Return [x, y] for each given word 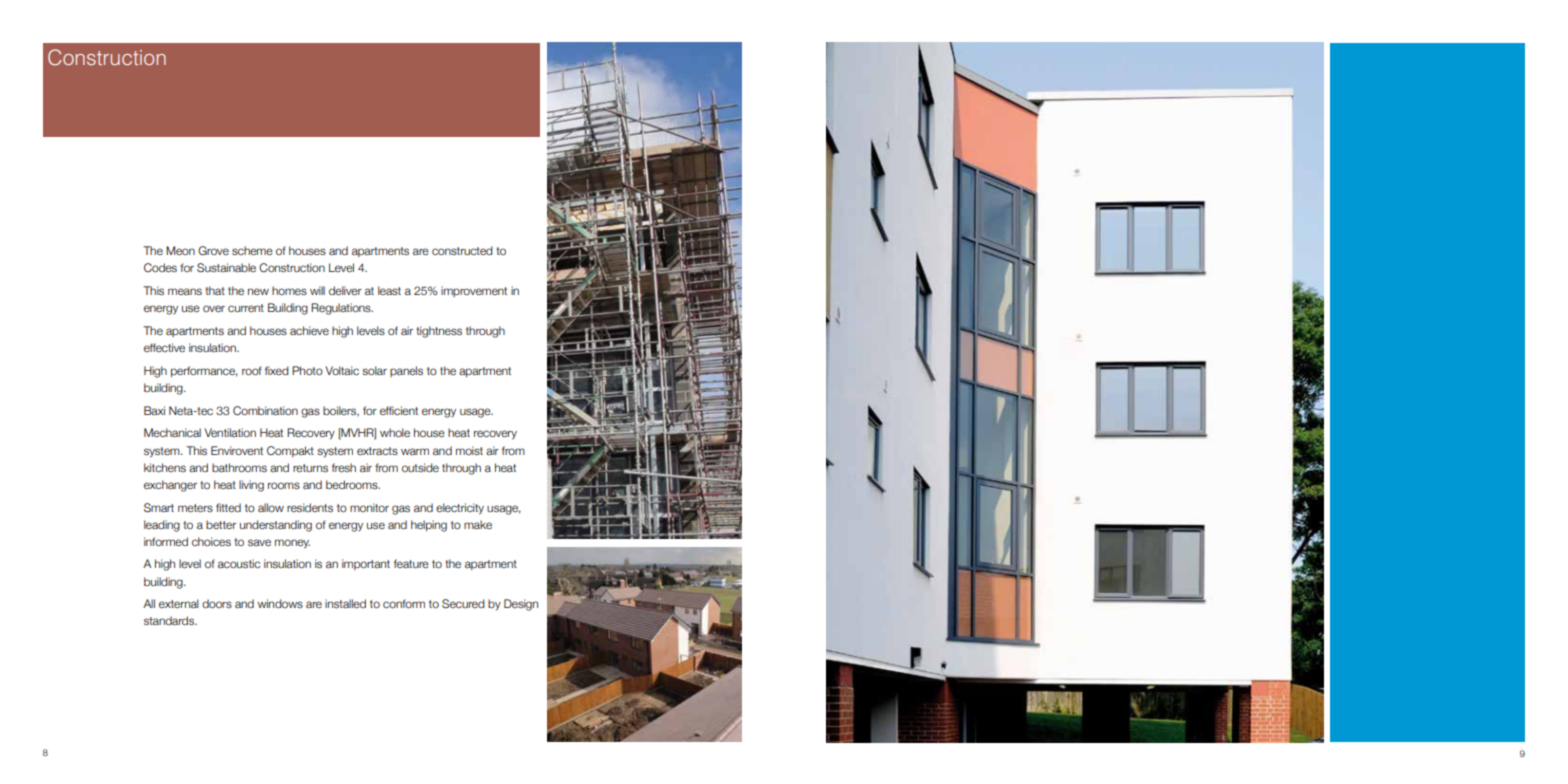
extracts [377, 451]
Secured [463, 603]
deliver [345, 290]
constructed [462, 250]
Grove [213, 250]
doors [217, 603]
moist [469, 450]
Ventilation [230, 432]
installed [345, 603]
